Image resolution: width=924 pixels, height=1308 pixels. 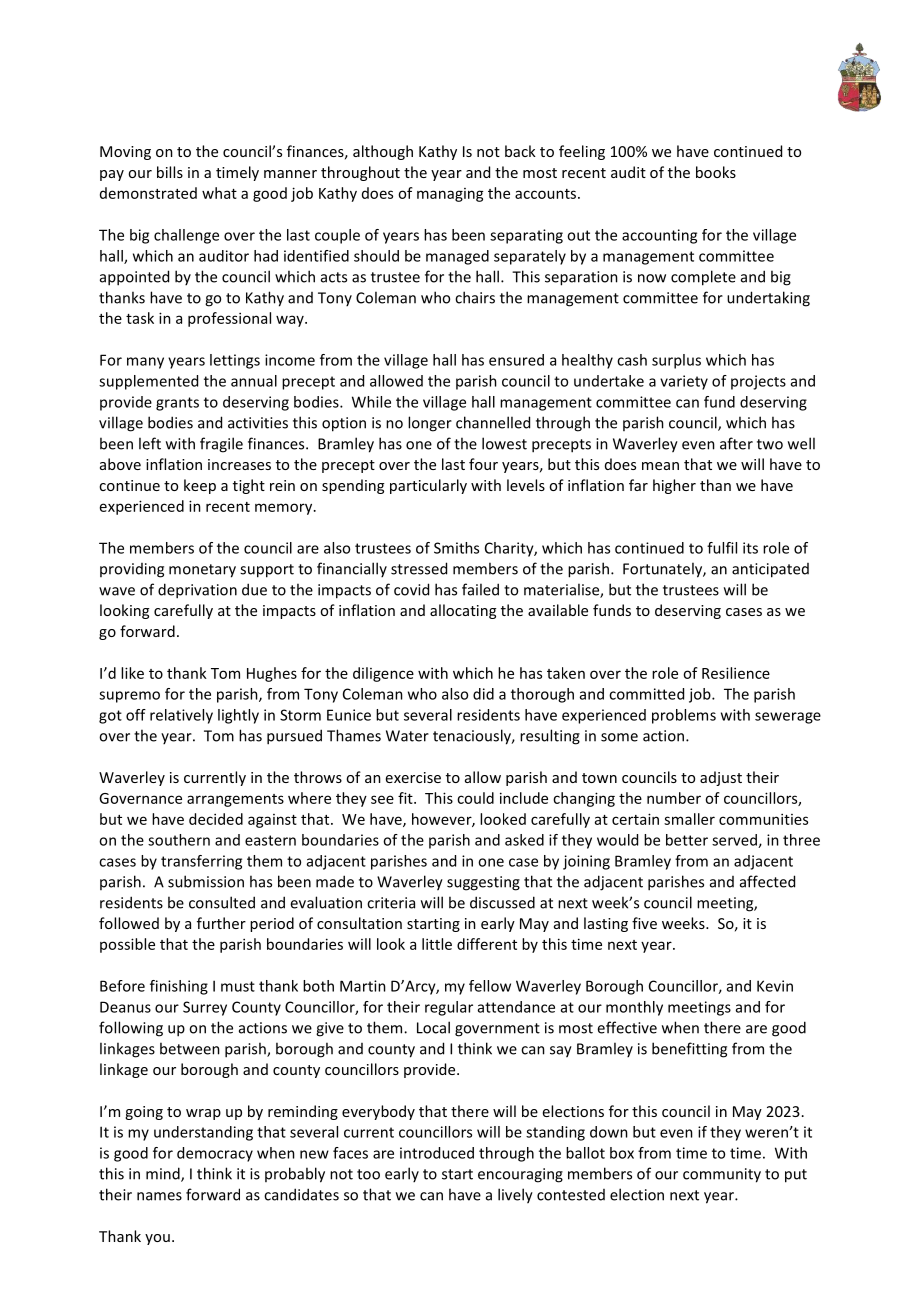 I want to click on better, so click(x=687, y=840).
